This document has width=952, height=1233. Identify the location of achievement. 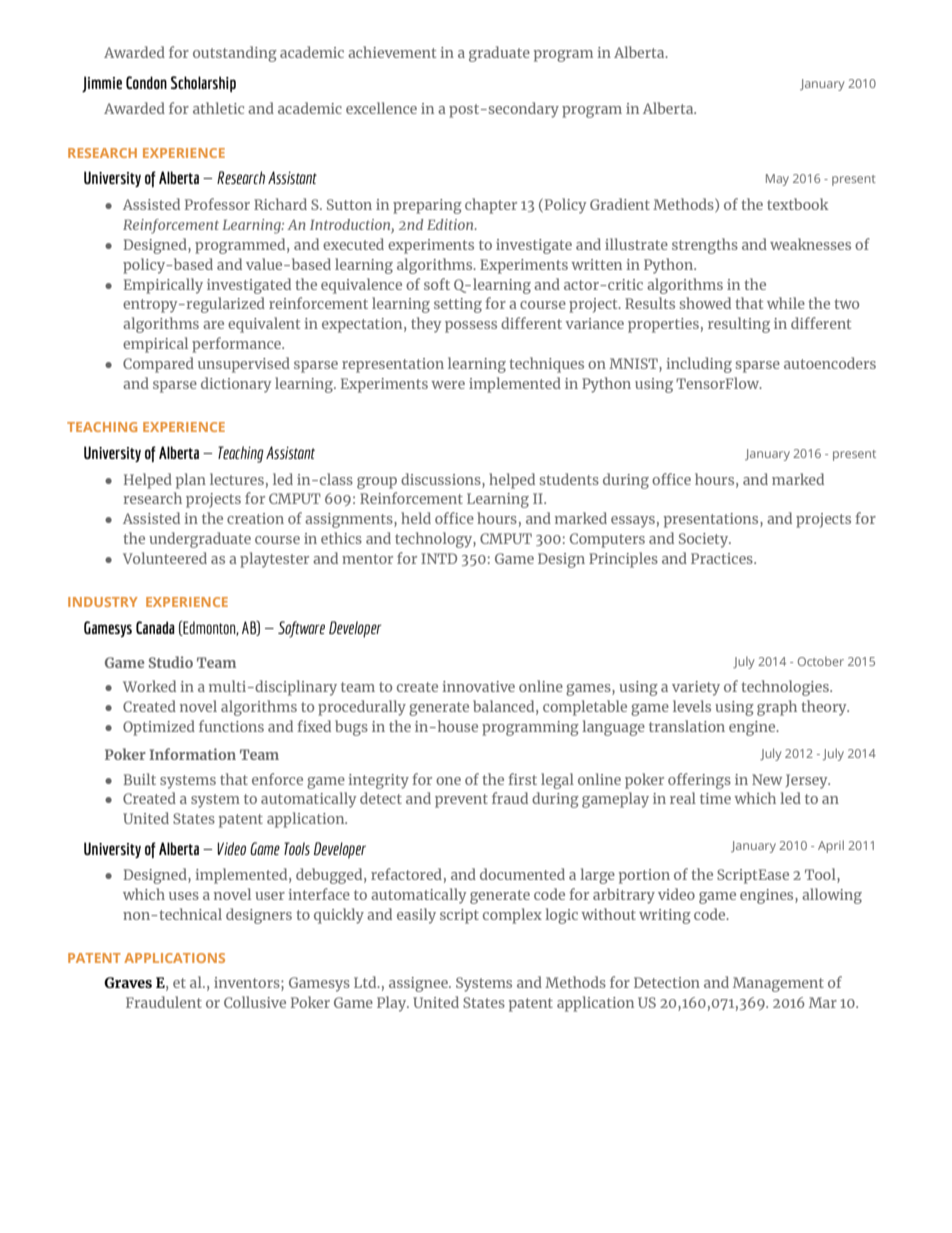
(392, 52).
